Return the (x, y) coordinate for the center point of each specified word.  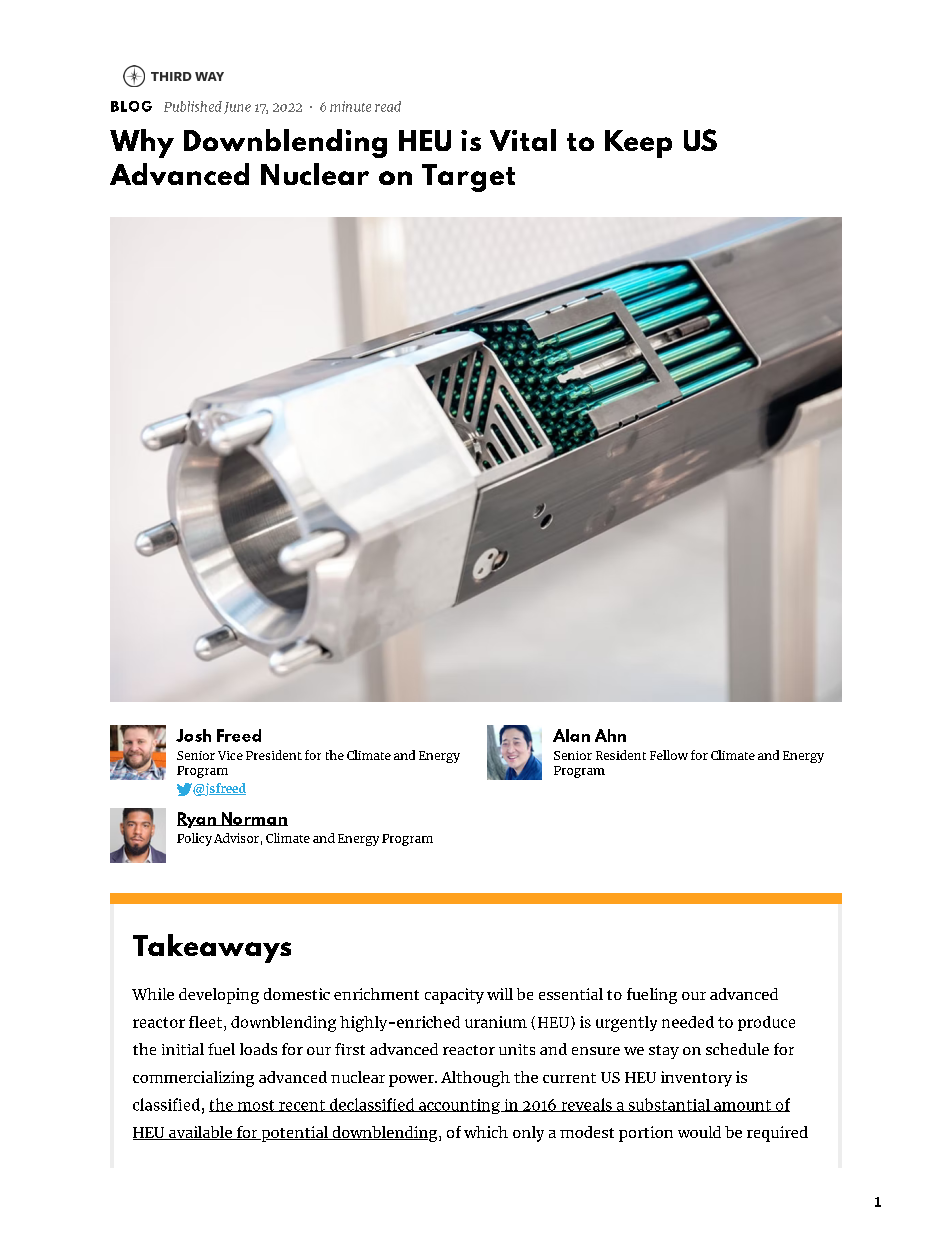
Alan (571, 735)
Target (468, 178)
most (256, 1106)
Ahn (610, 735)
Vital (523, 140)
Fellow (669, 755)
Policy (194, 839)
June (237, 108)
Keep (638, 144)
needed (688, 1022)
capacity (454, 996)
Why (142, 143)
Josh (193, 735)
